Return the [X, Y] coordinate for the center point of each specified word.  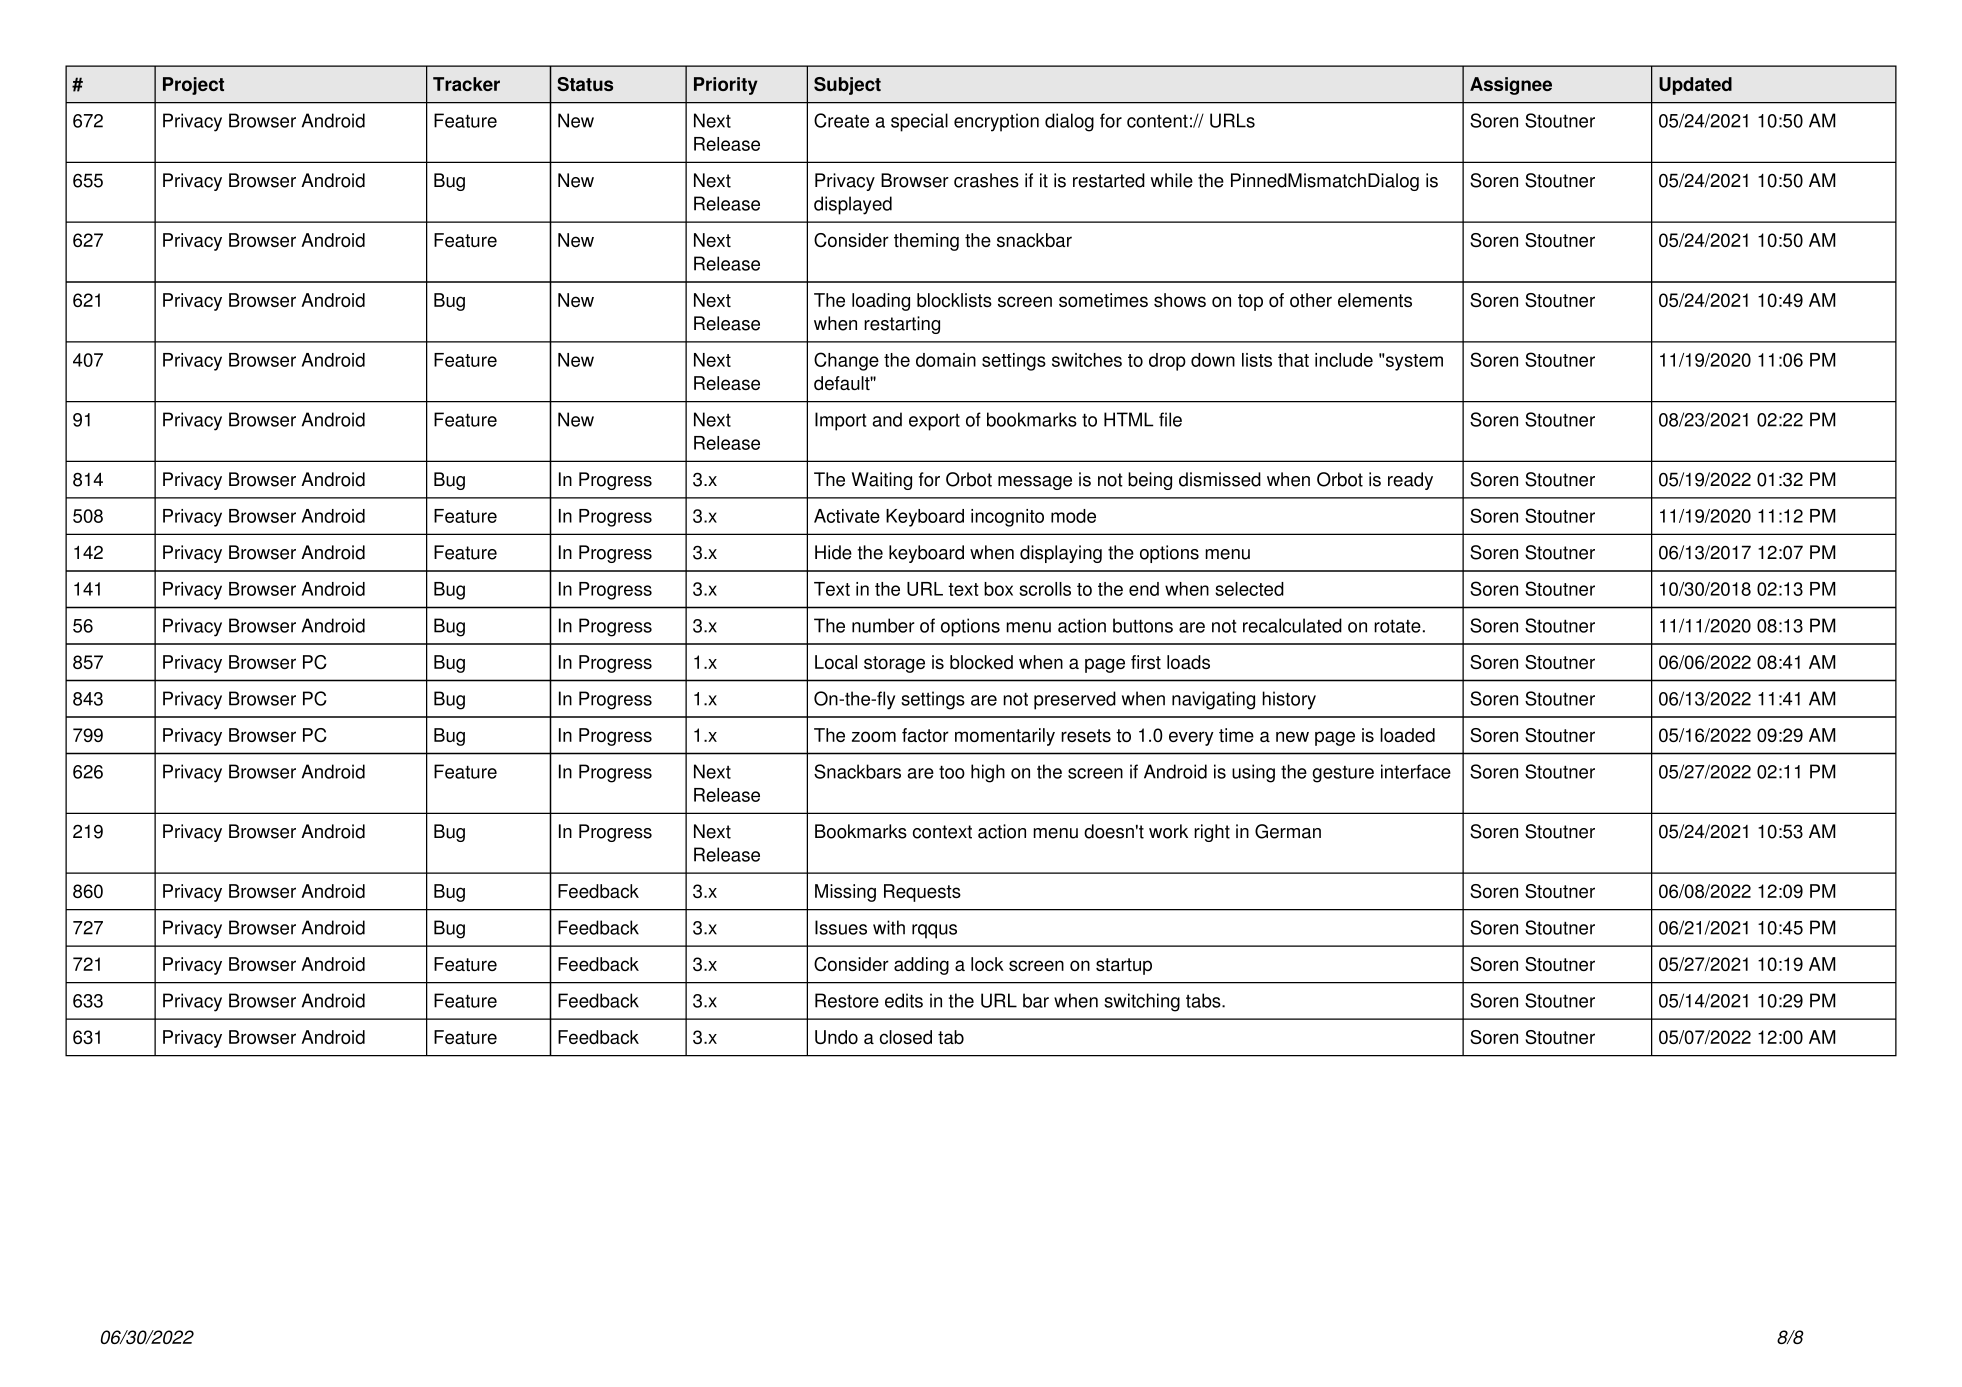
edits [904, 1000]
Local [836, 662]
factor [925, 735]
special [919, 122]
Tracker [466, 84]
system [1414, 362]
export [934, 422]
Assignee [1511, 86]
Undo [836, 1037]
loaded [1407, 735]
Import [840, 421]
